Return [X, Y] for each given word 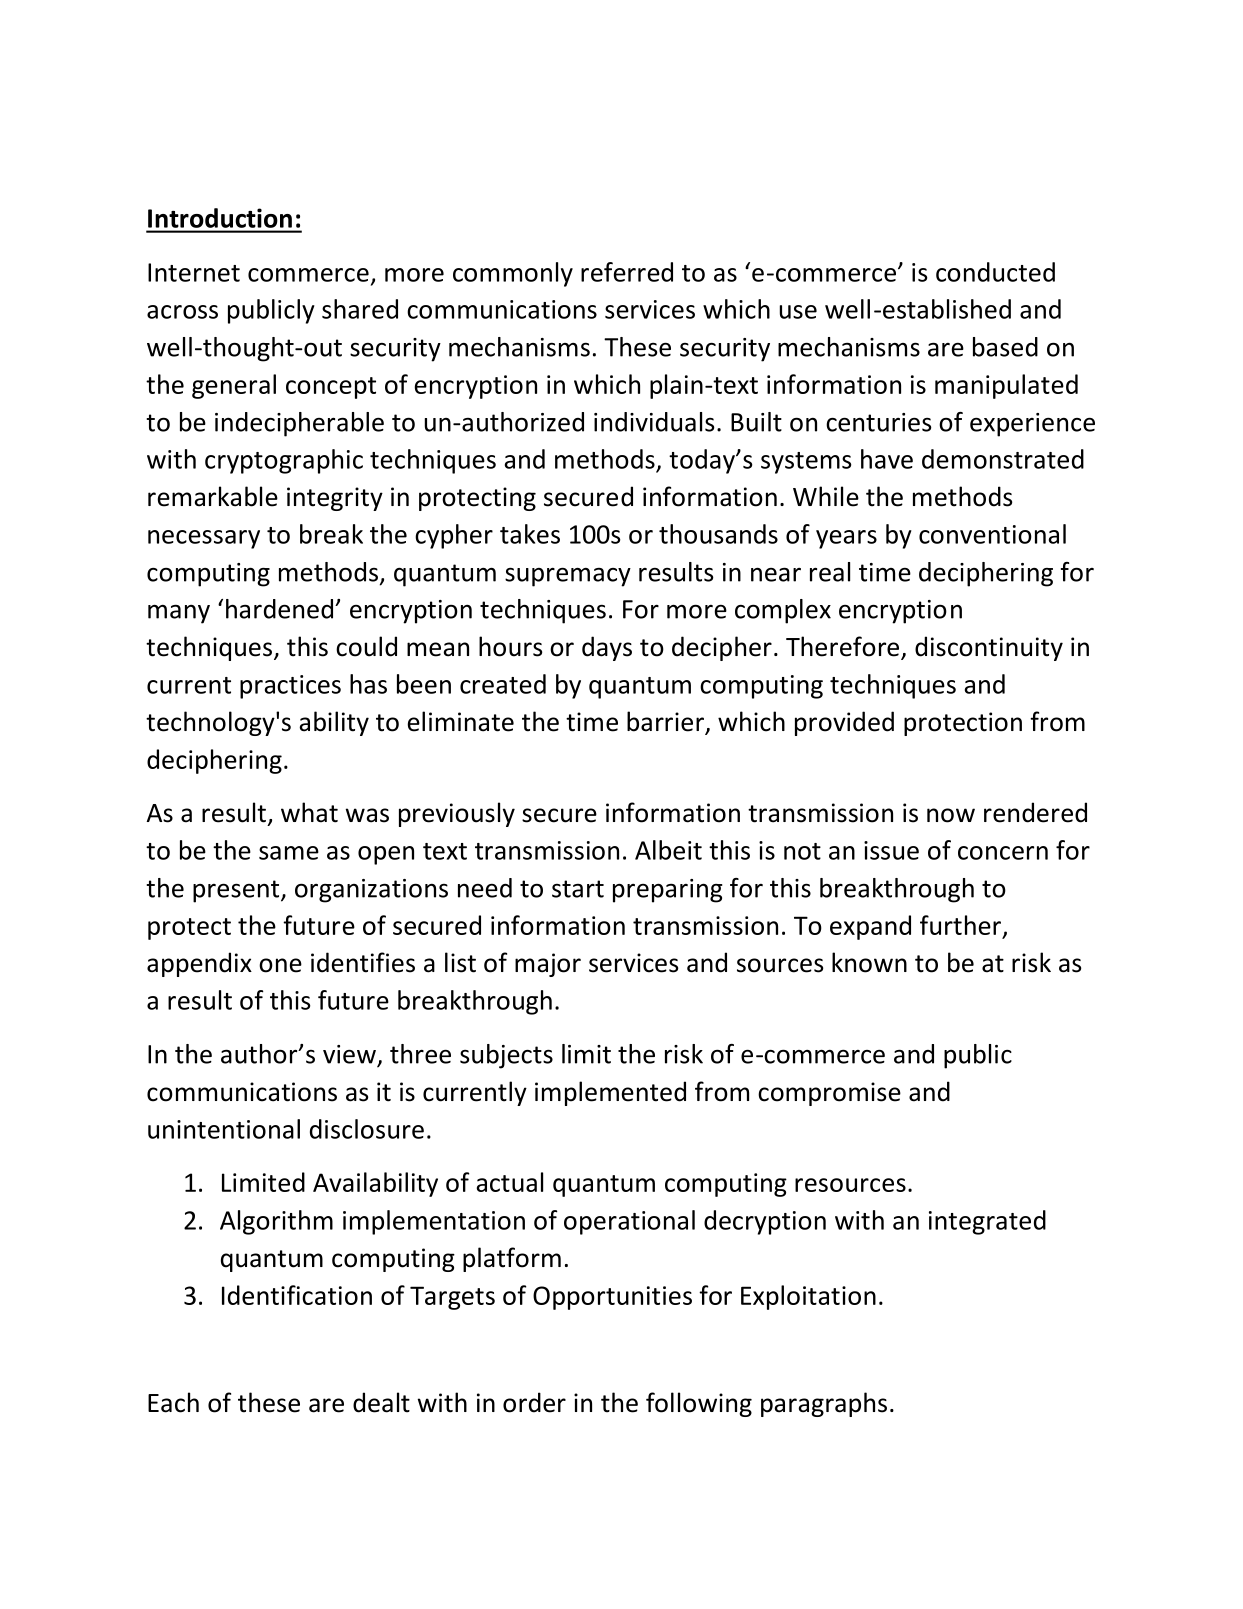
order [534, 1402]
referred [627, 272]
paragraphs [824, 1404]
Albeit [668, 850]
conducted [995, 272]
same [289, 853]
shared [360, 309]
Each [173, 1402]
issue [891, 850]
